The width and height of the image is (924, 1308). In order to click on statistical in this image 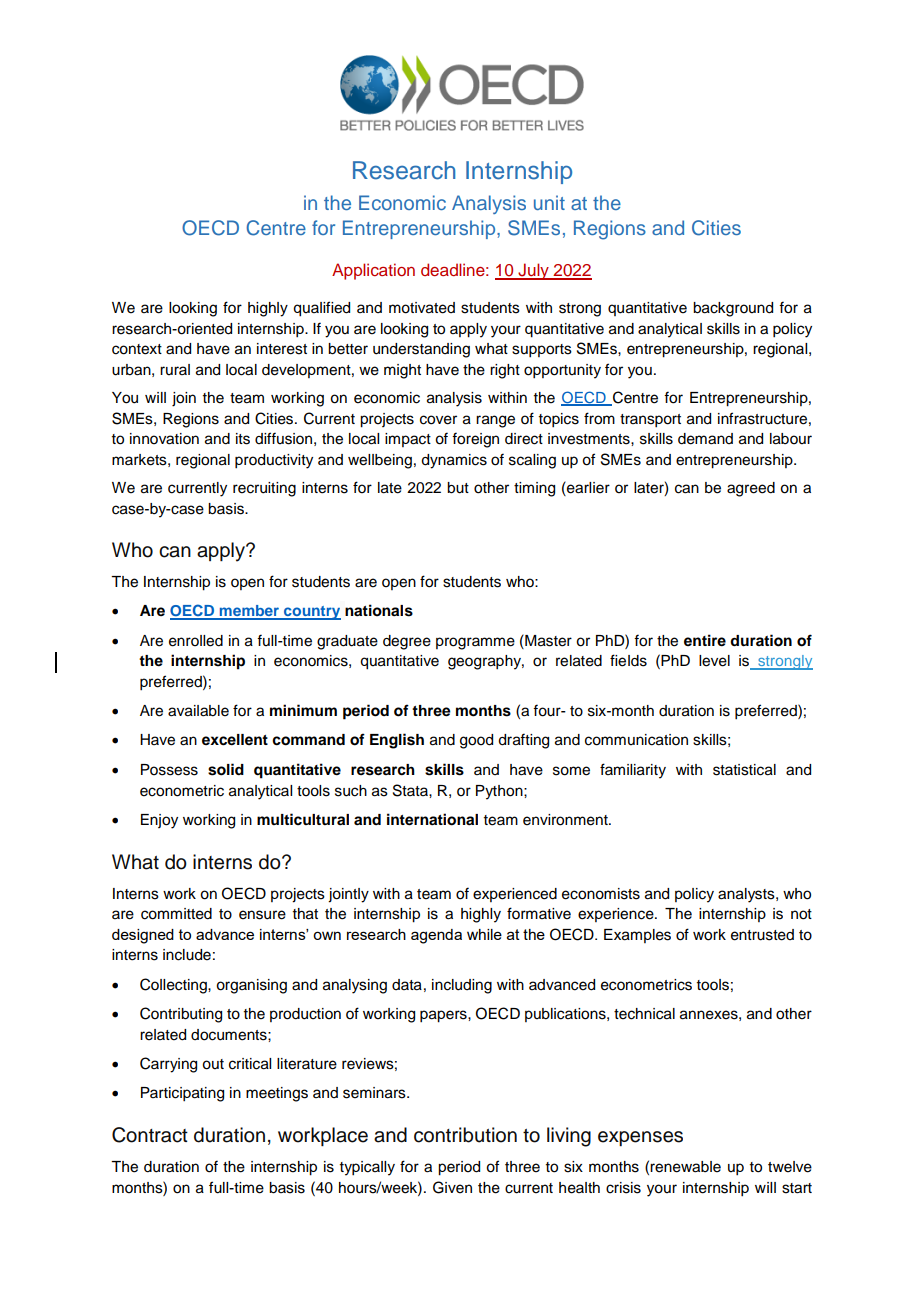, I will do `click(744, 770)`.
